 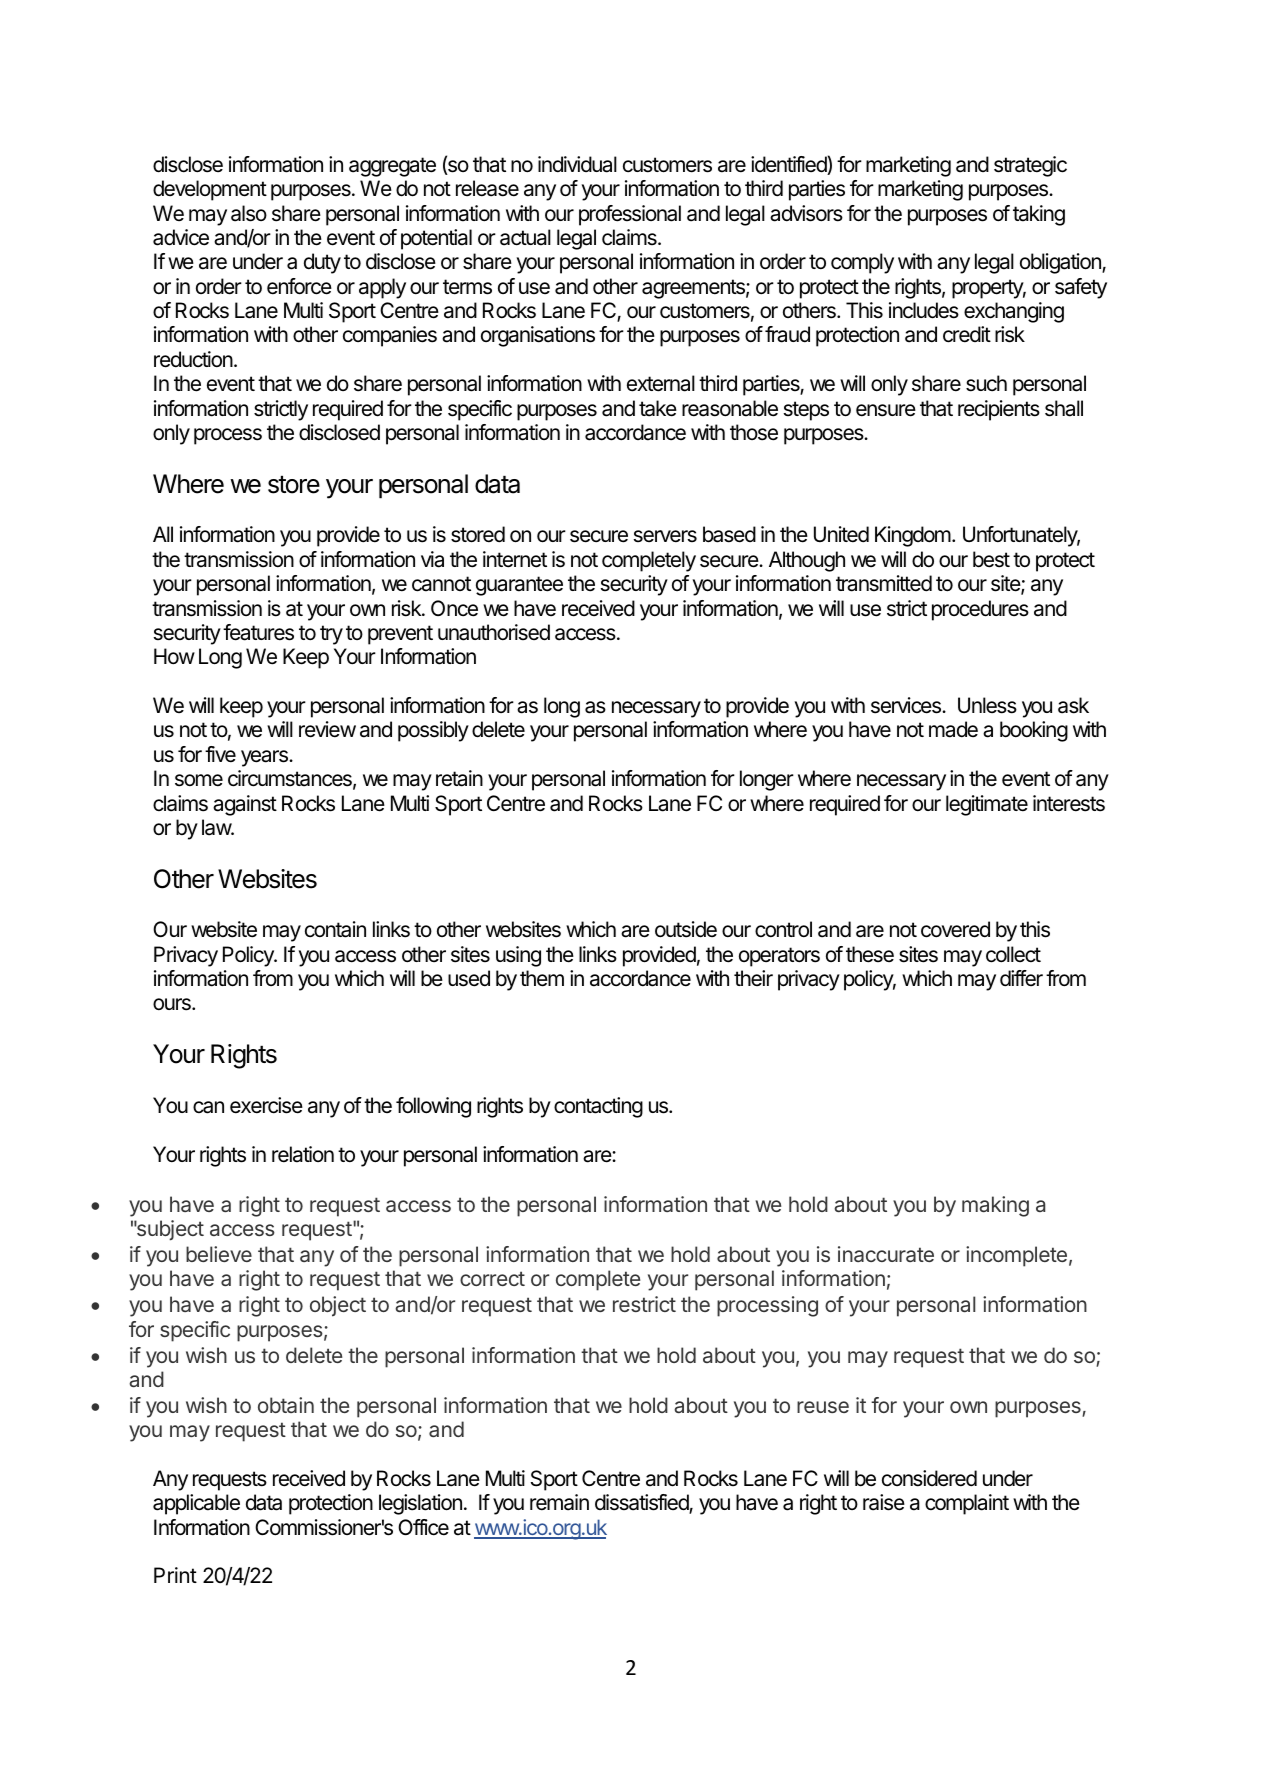 I want to click on take, so click(x=658, y=408).
